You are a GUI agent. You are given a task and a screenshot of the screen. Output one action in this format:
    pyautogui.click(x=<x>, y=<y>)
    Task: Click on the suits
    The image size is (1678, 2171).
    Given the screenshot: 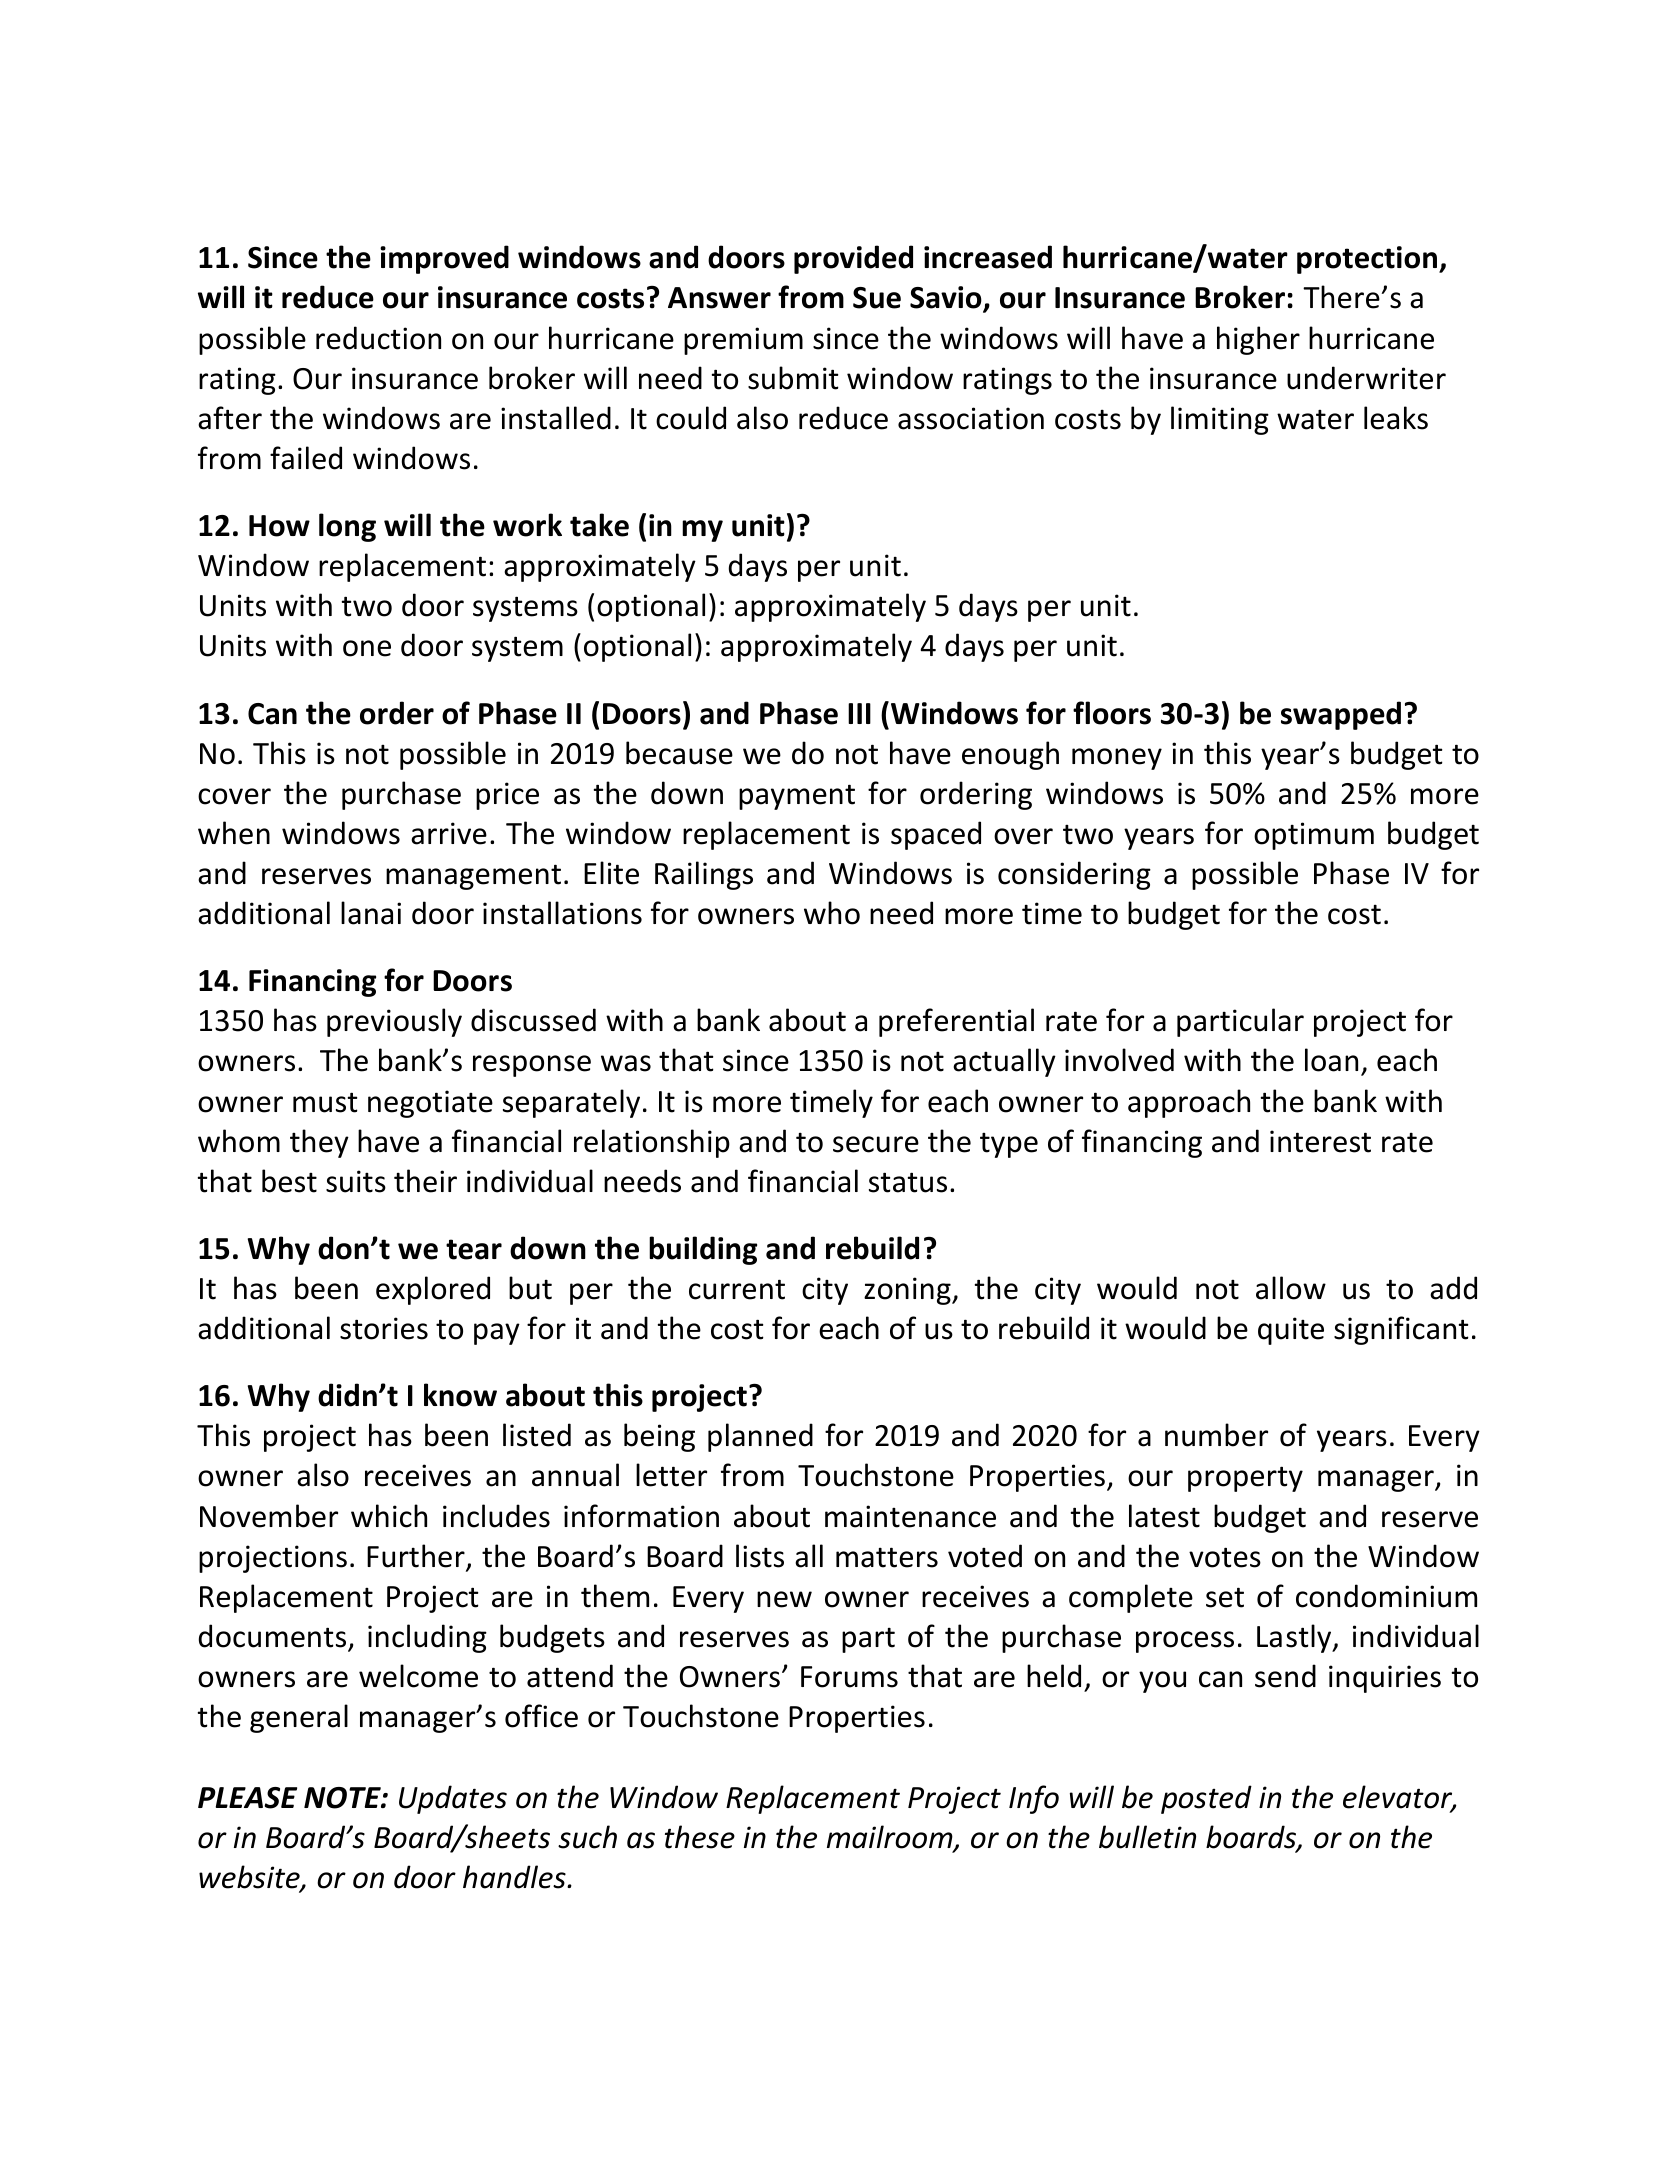 What is the action you would take?
    pyautogui.click(x=356, y=1181)
